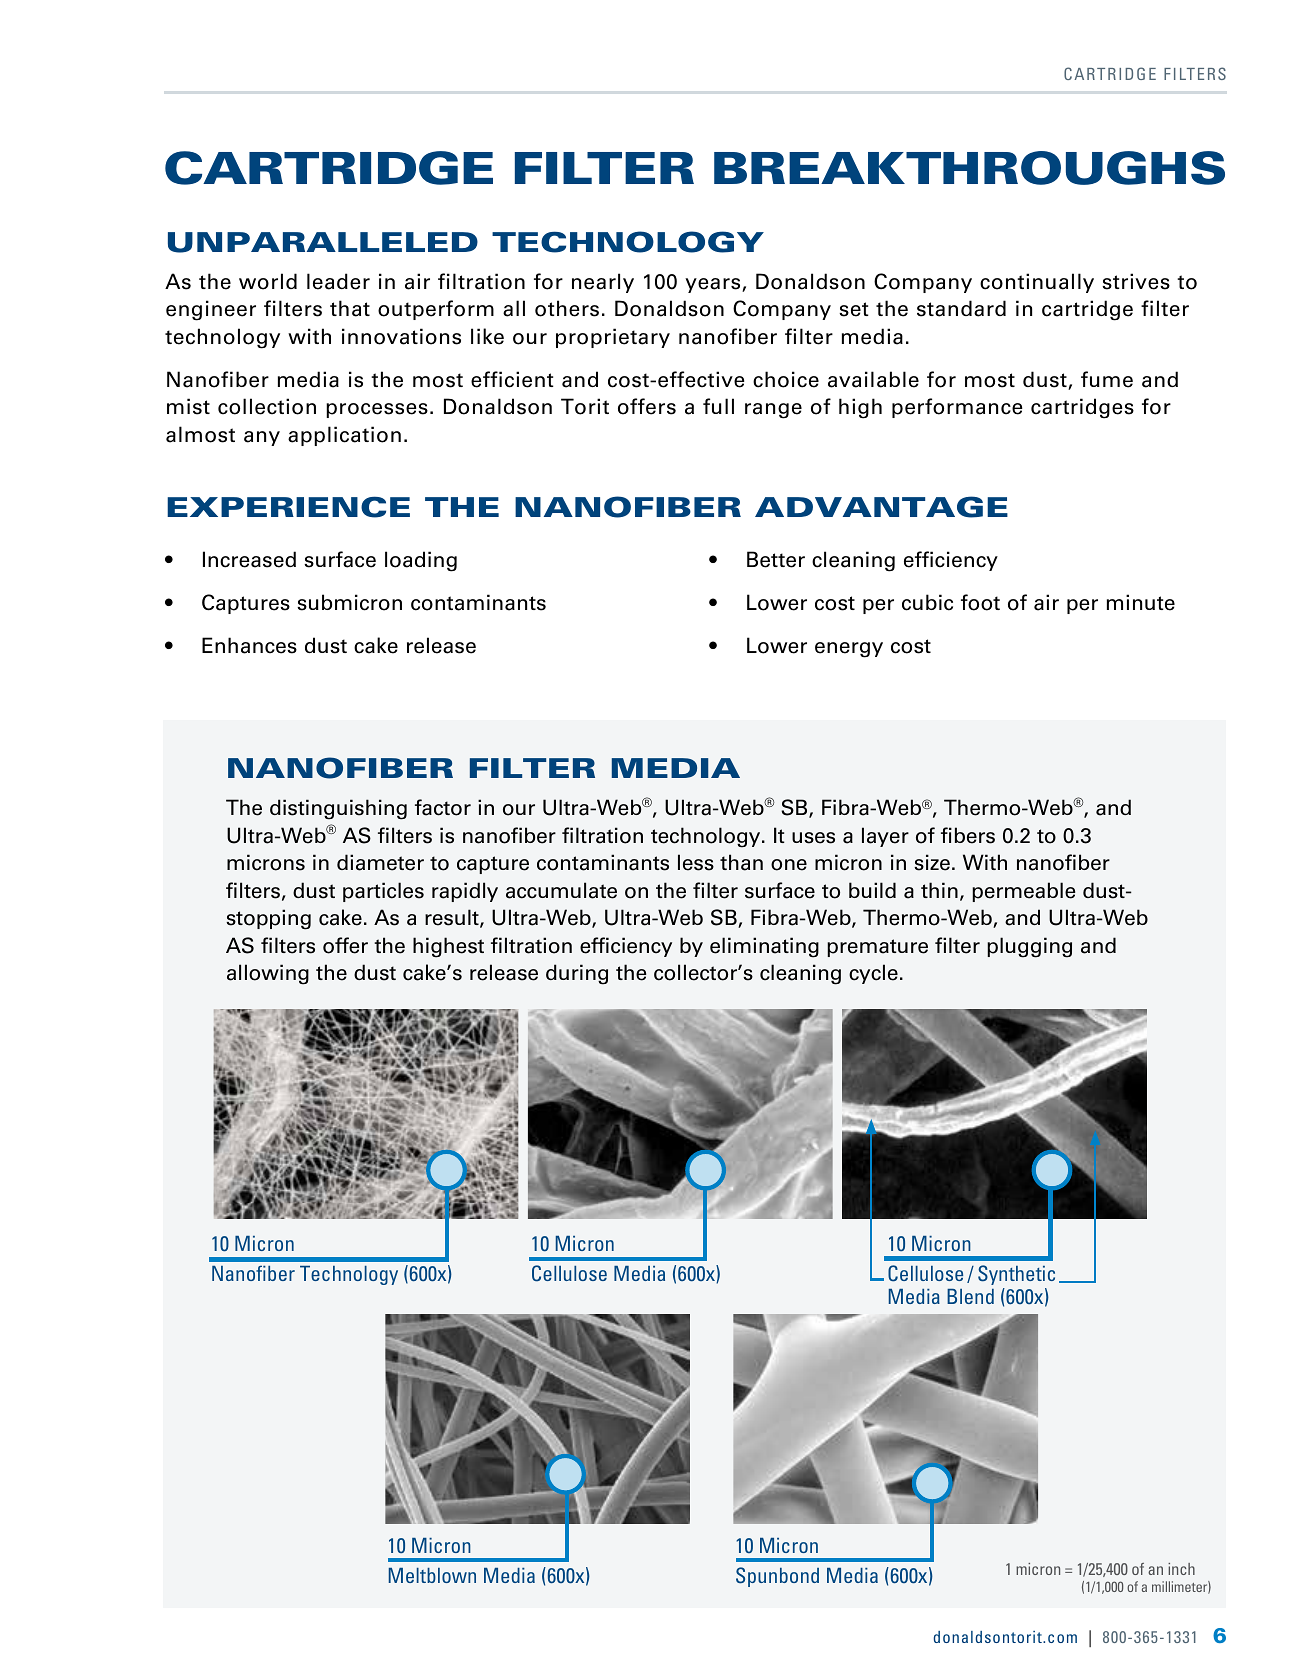 The image size is (1295, 1676). I want to click on Meltblown, so click(432, 1575).
